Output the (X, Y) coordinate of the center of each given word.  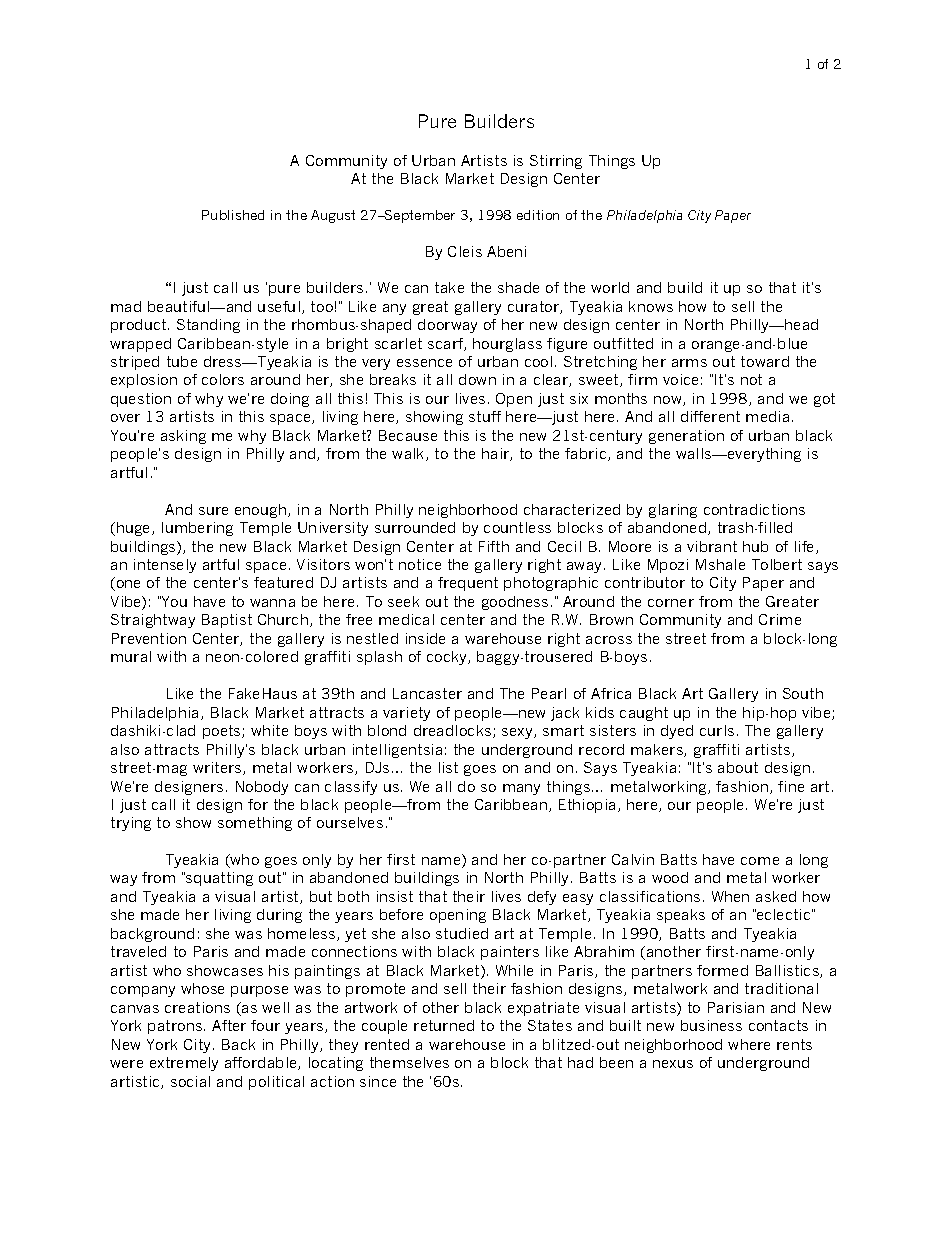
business (711, 1025)
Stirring (556, 162)
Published (233, 215)
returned (444, 1025)
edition (538, 215)
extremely (184, 1064)
